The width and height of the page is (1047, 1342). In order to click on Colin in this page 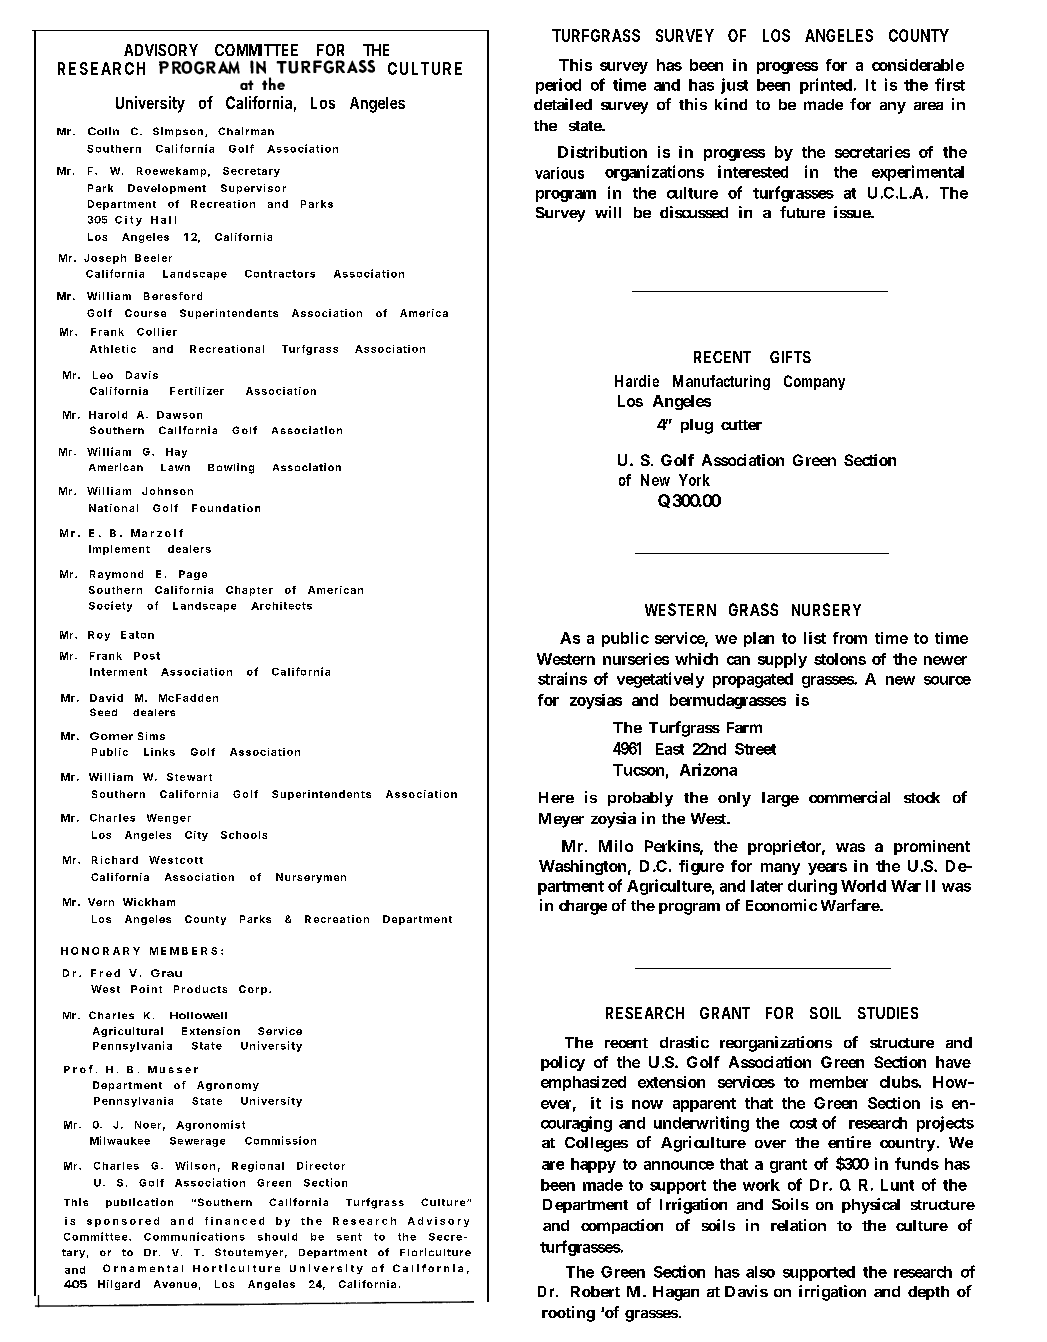, I will do `click(103, 131)`.
